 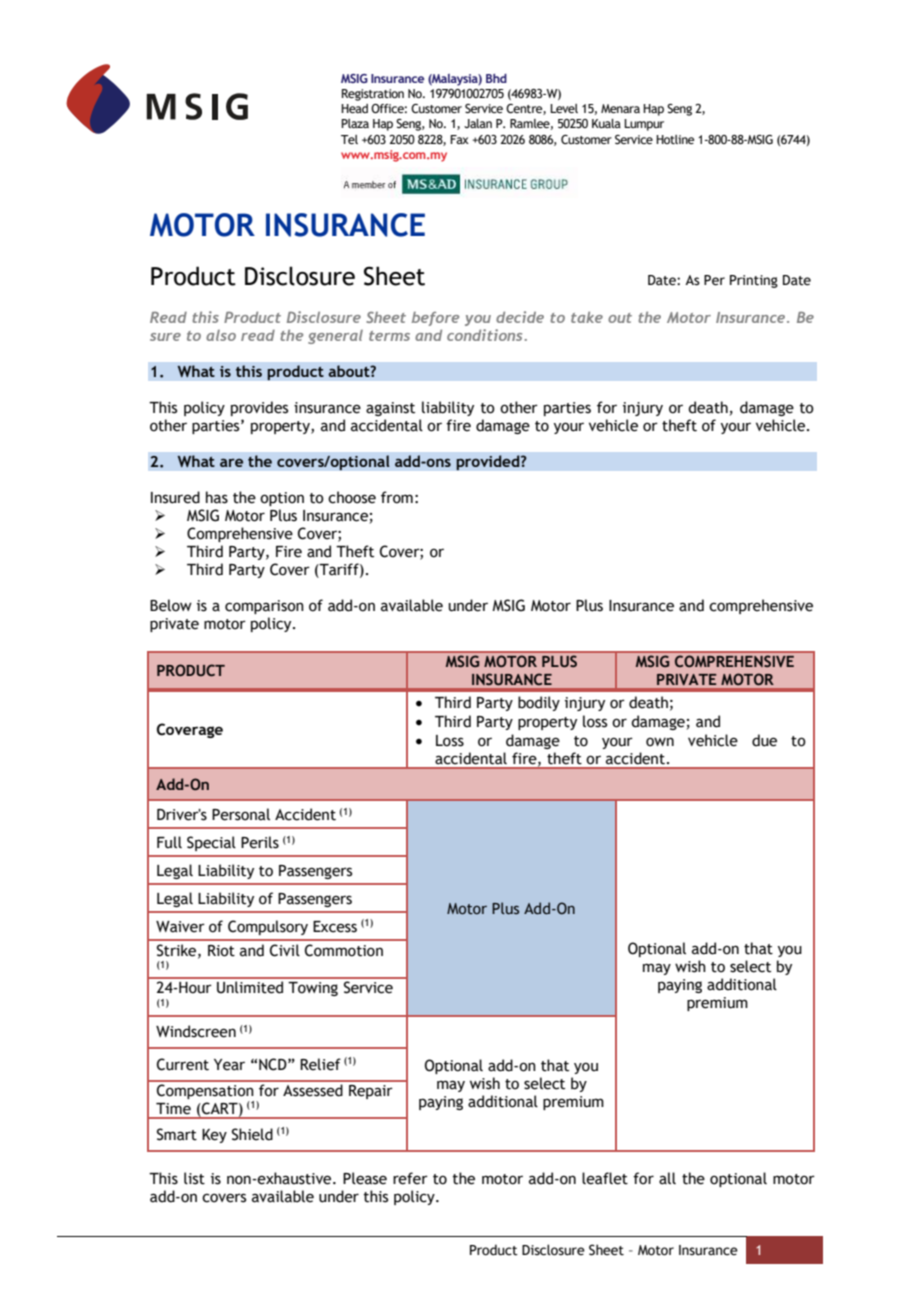 What do you see at coordinates (252, 1134) in the document?
I see `Shield` at bounding box center [252, 1134].
